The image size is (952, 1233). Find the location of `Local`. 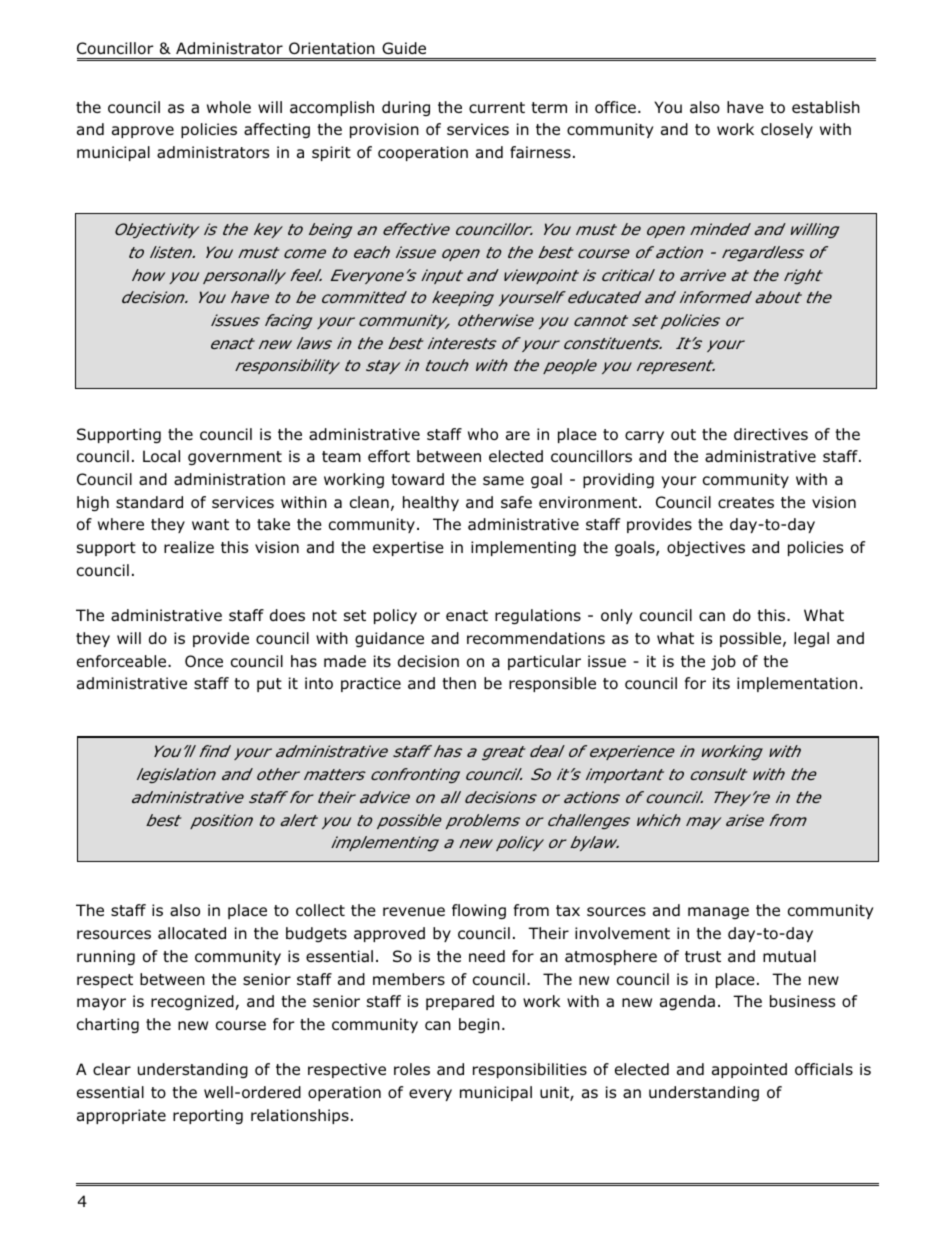

Local is located at coordinates (161, 456).
